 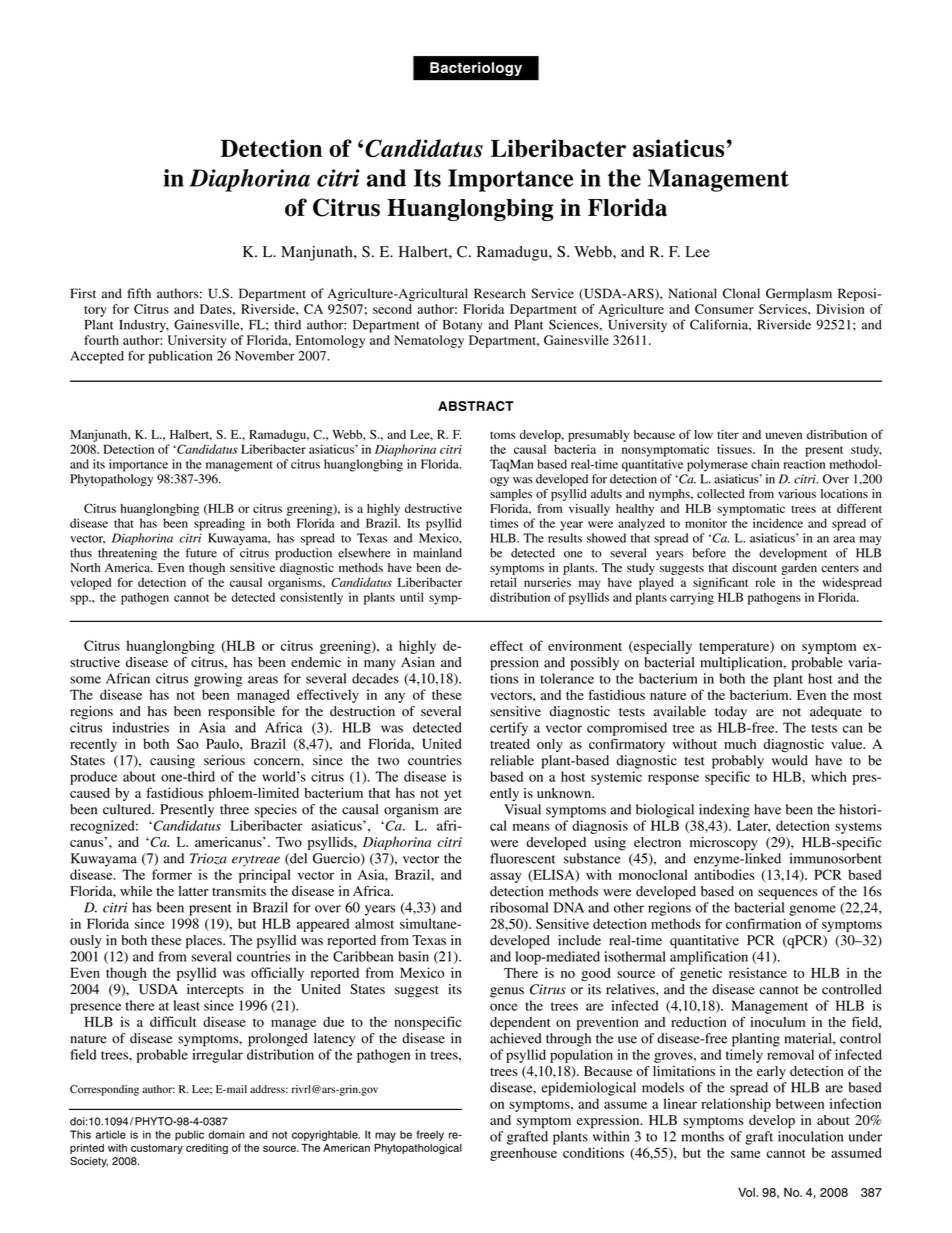 I want to click on latter, so click(x=193, y=891).
